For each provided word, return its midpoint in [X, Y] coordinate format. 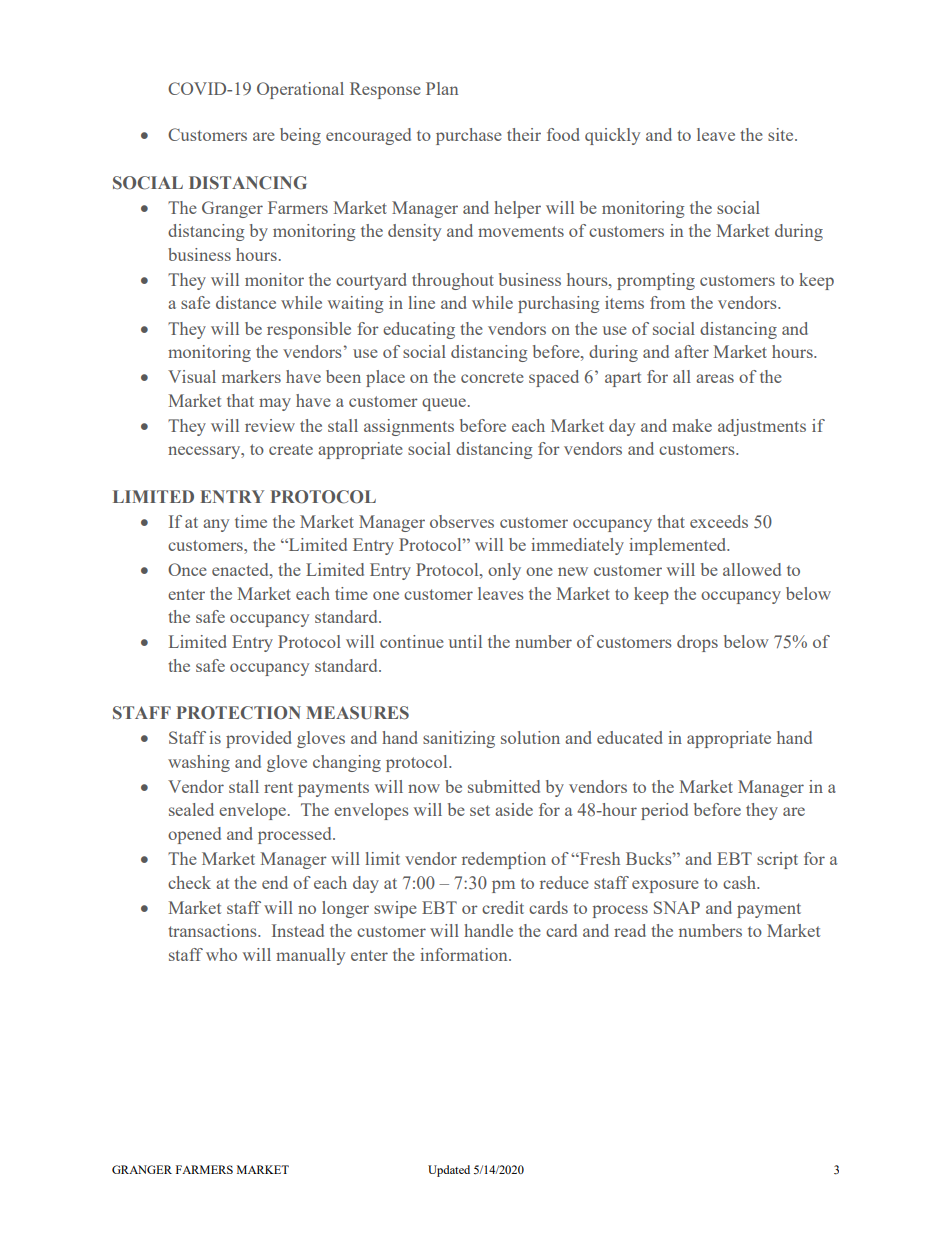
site [782, 134]
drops [697, 643]
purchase [469, 136]
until [465, 641]
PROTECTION [238, 713]
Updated [449, 1171]
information [465, 954]
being [300, 136]
